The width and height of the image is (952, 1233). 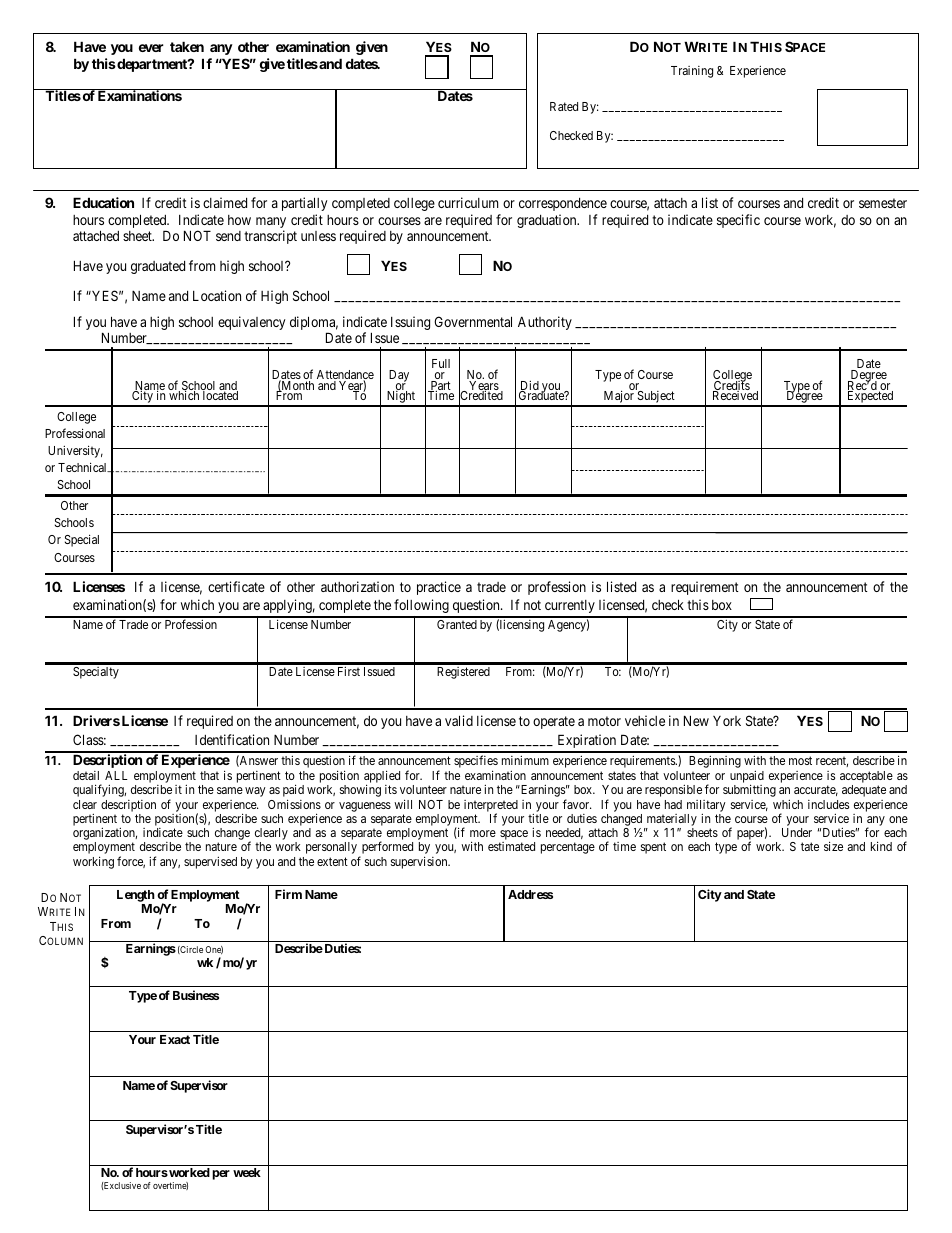 I want to click on Rated, so click(x=564, y=106).
